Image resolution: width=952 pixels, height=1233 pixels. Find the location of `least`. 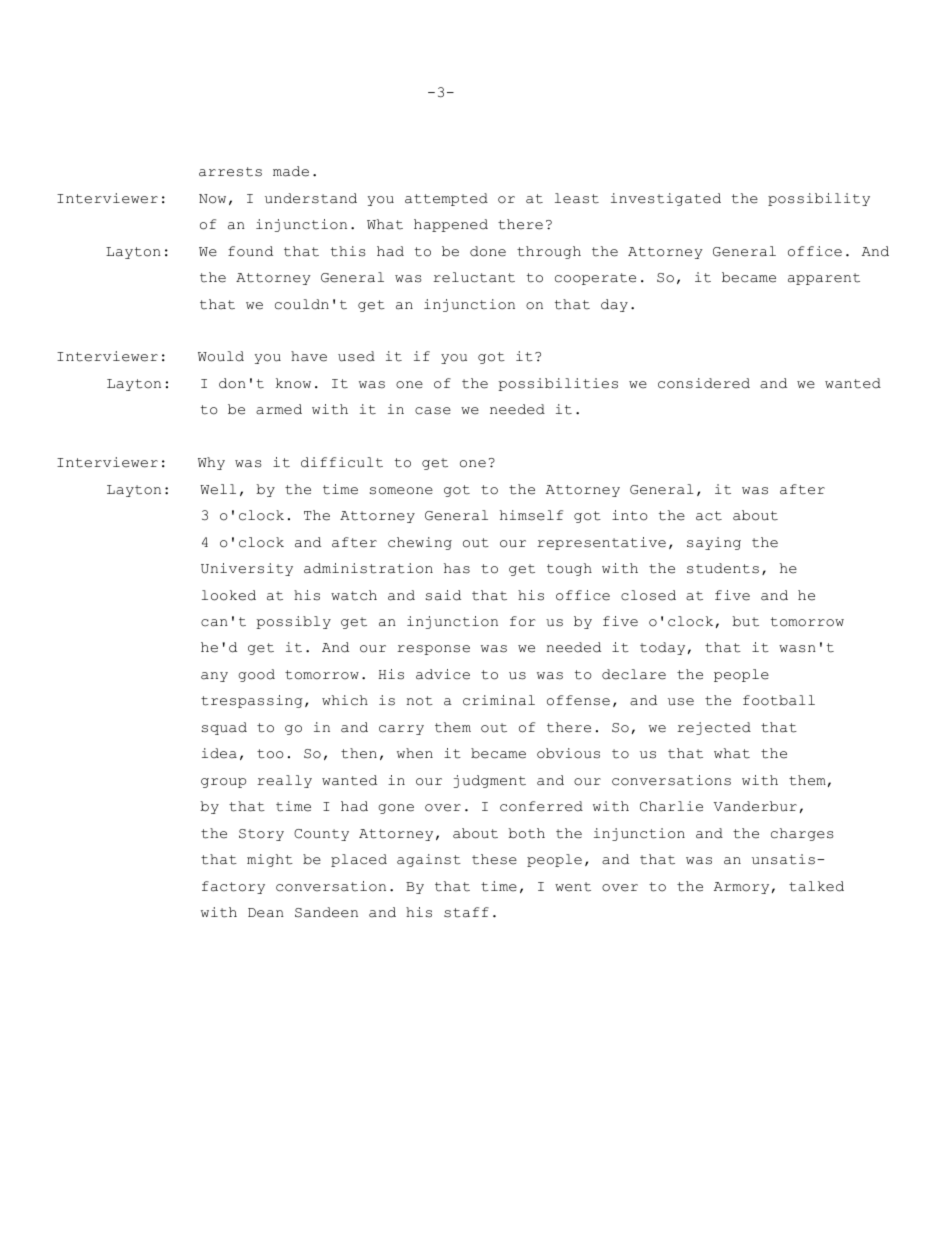

least is located at coordinates (577, 198).
